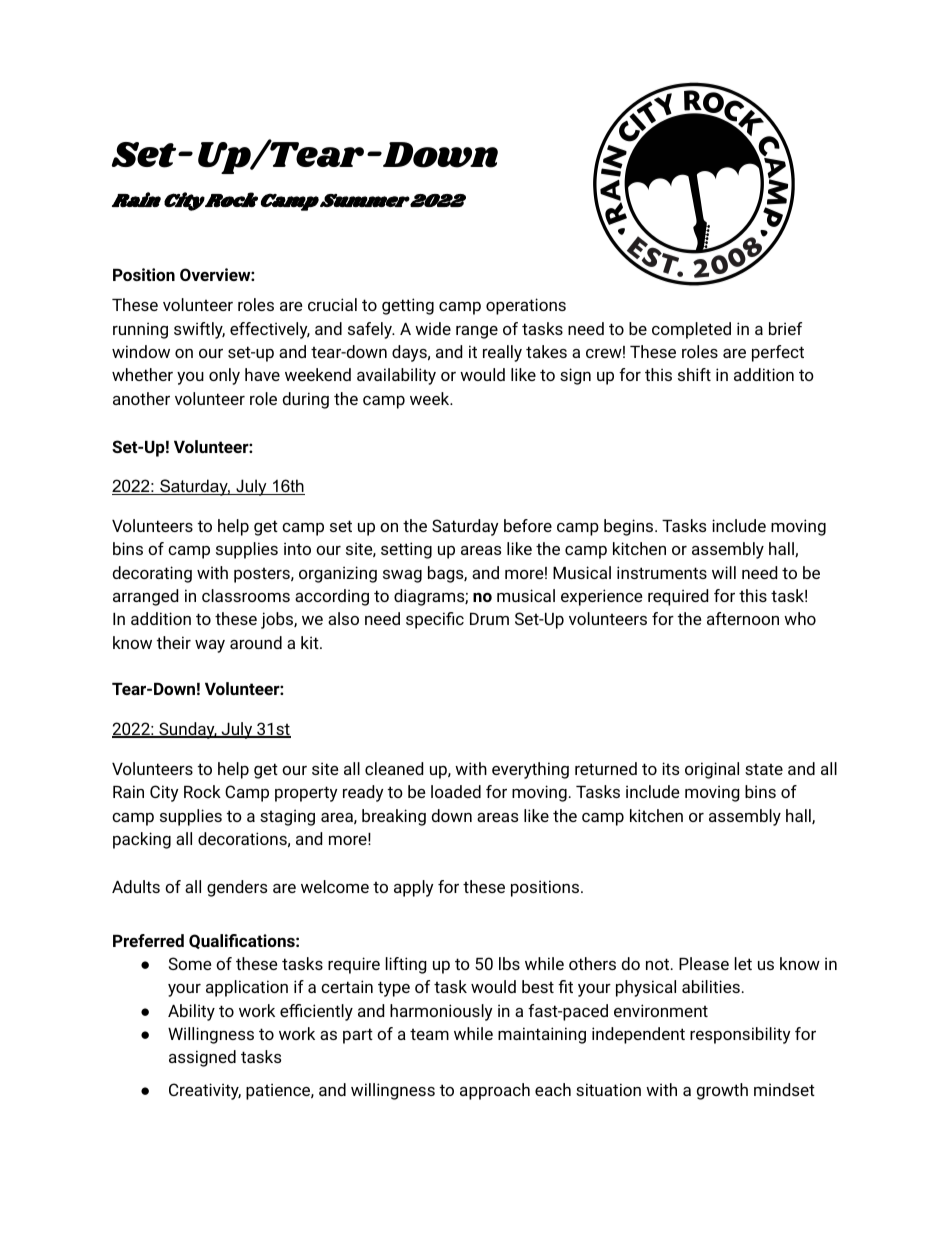 The height and width of the page is (1233, 952). I want to click on growth, so click(722, 1091).
